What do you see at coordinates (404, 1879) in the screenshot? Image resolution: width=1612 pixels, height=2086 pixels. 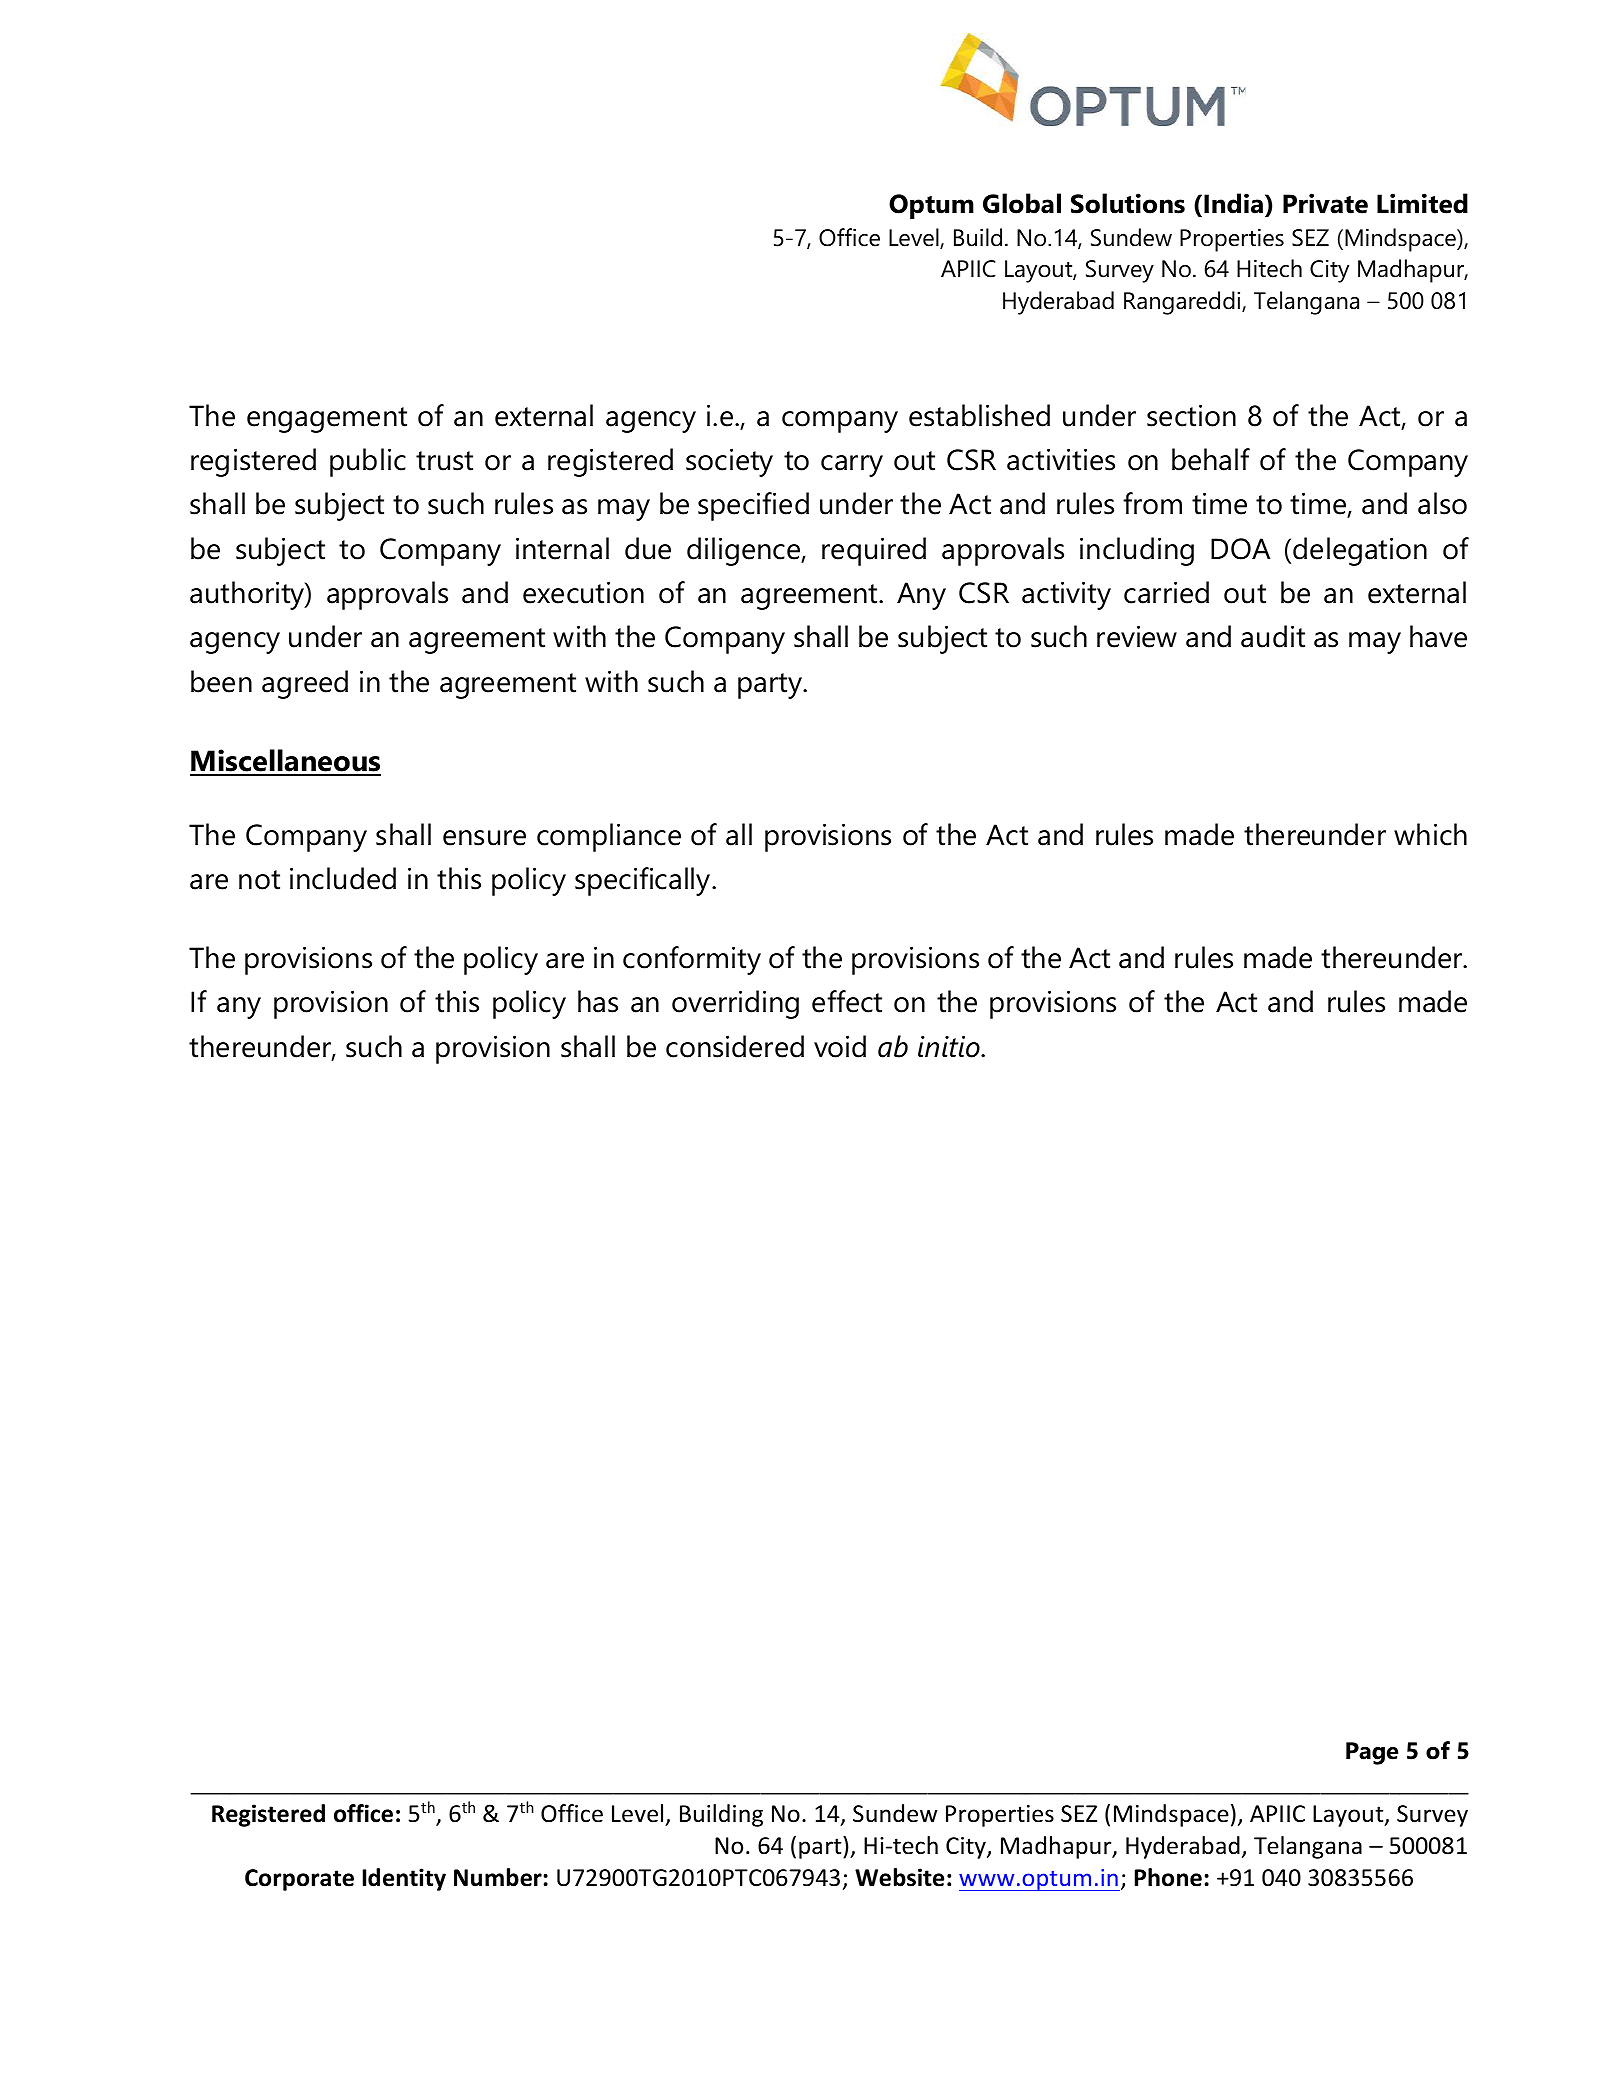 I see `Identity` at bounding box center [404, 1879].
